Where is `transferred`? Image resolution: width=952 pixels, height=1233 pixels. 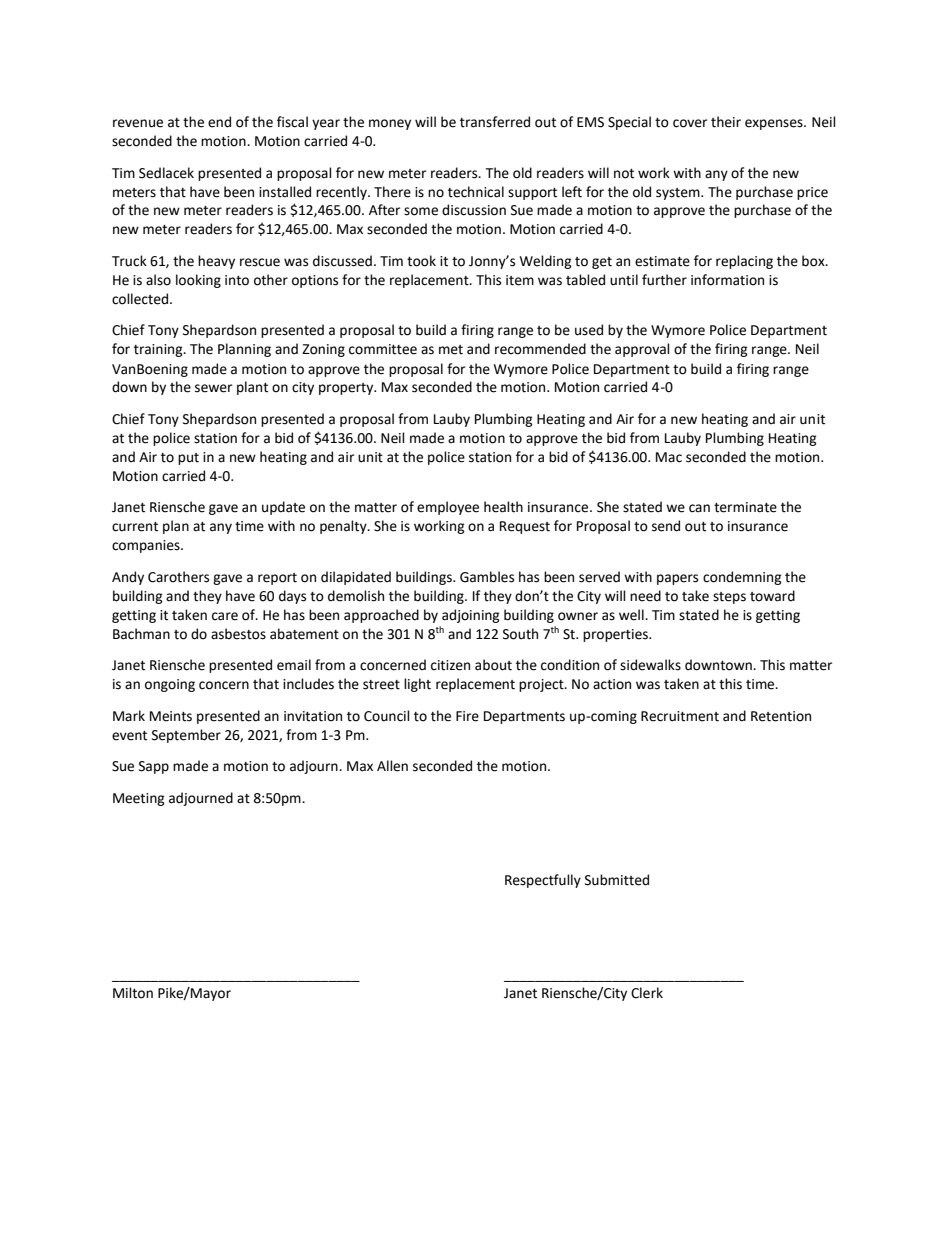 transferred is located at coordinates (495, 122).
